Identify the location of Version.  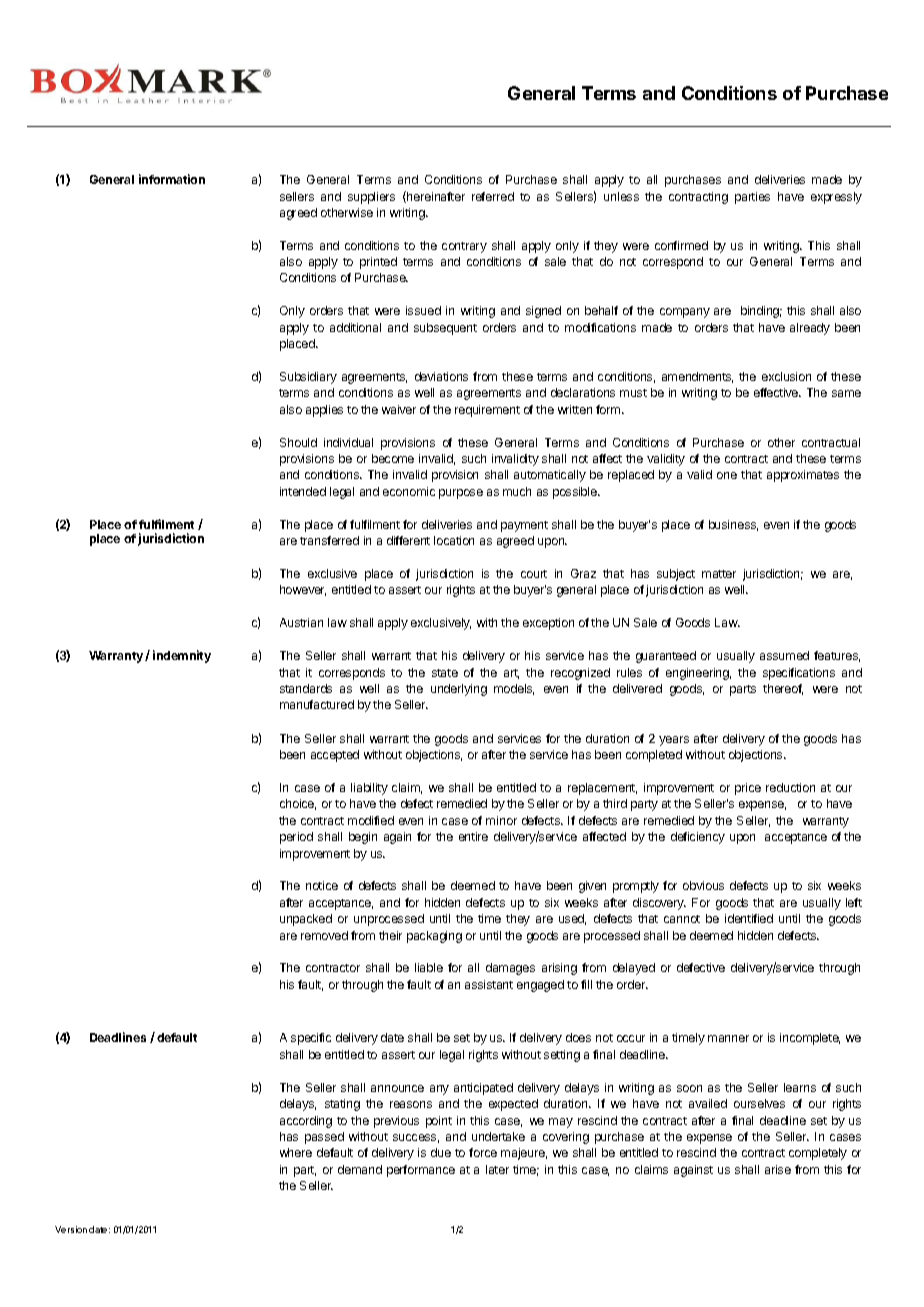
(71, 1229).
